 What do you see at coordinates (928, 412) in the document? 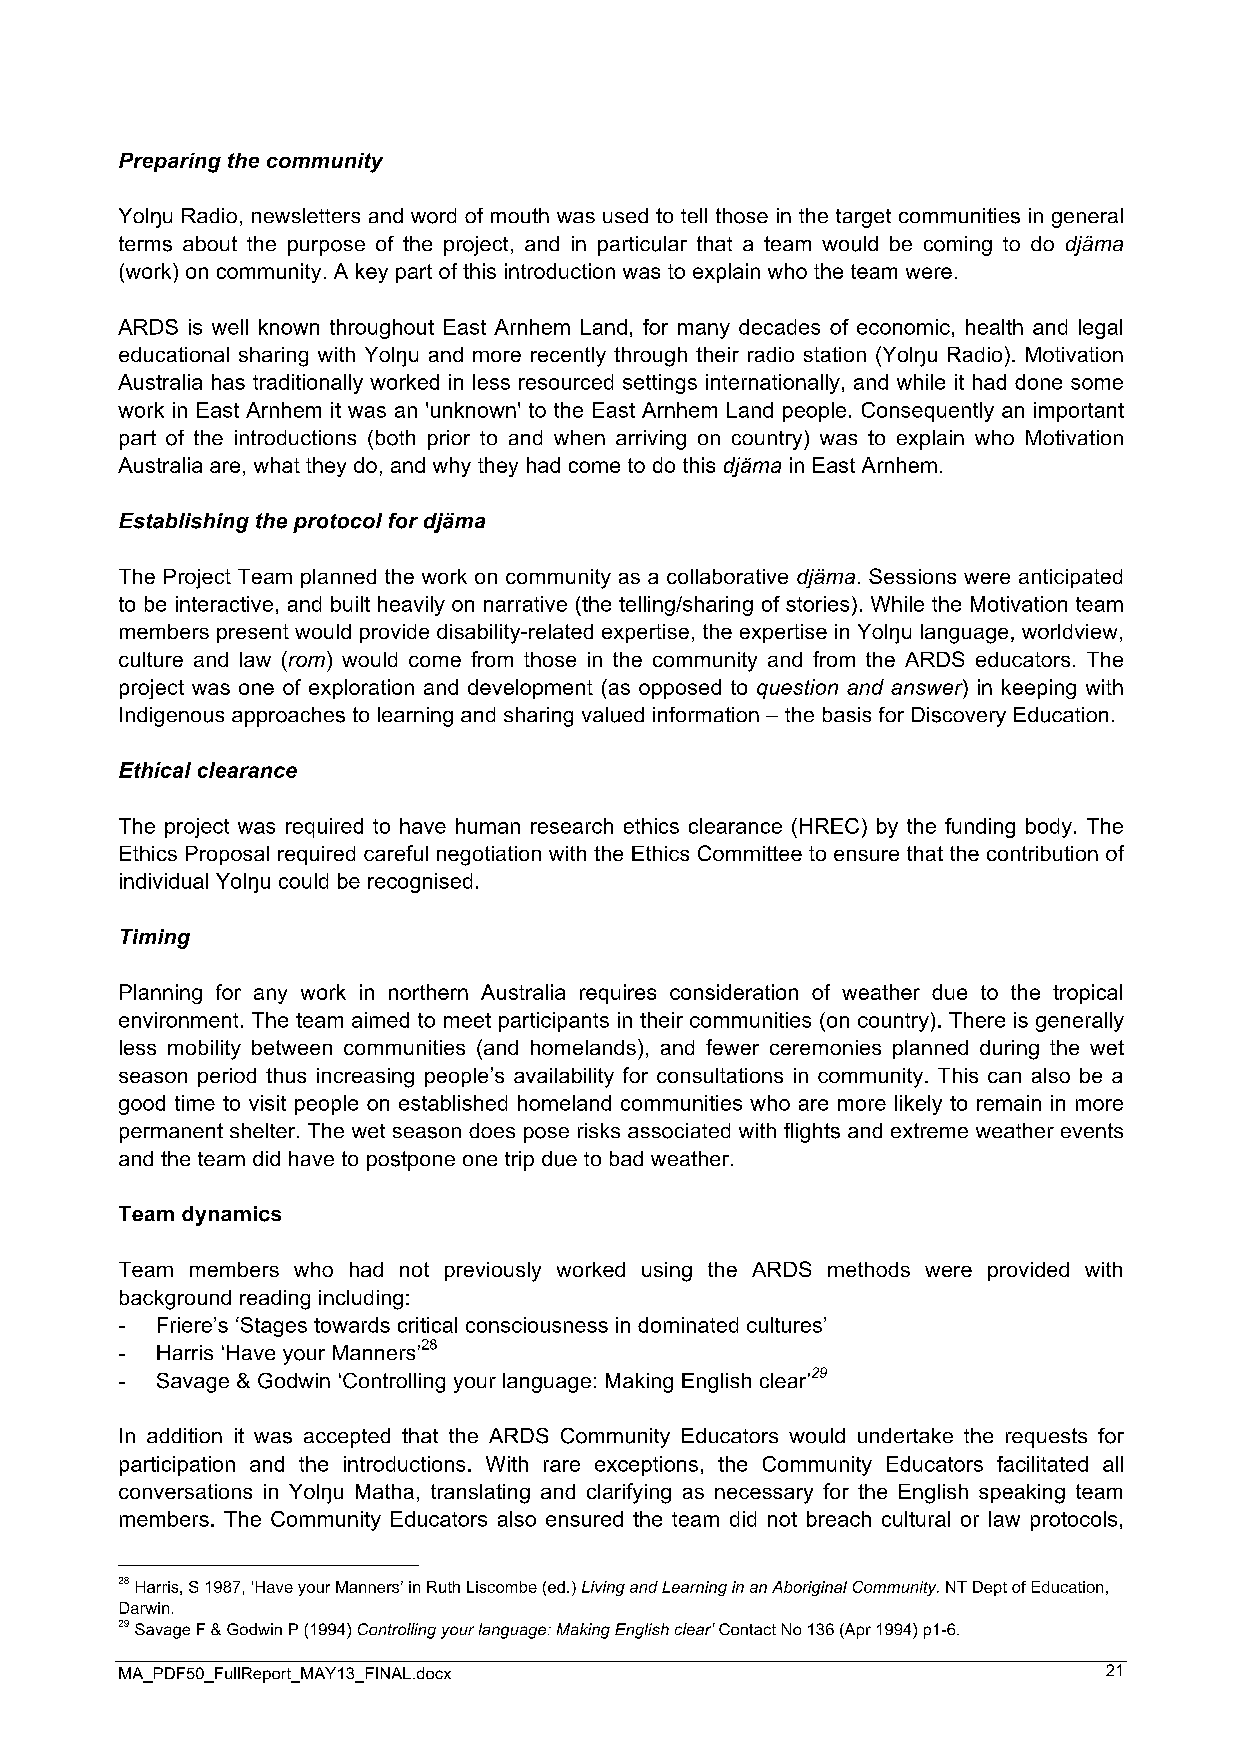
I see `Consequently` at bounding box center [928, 412].
